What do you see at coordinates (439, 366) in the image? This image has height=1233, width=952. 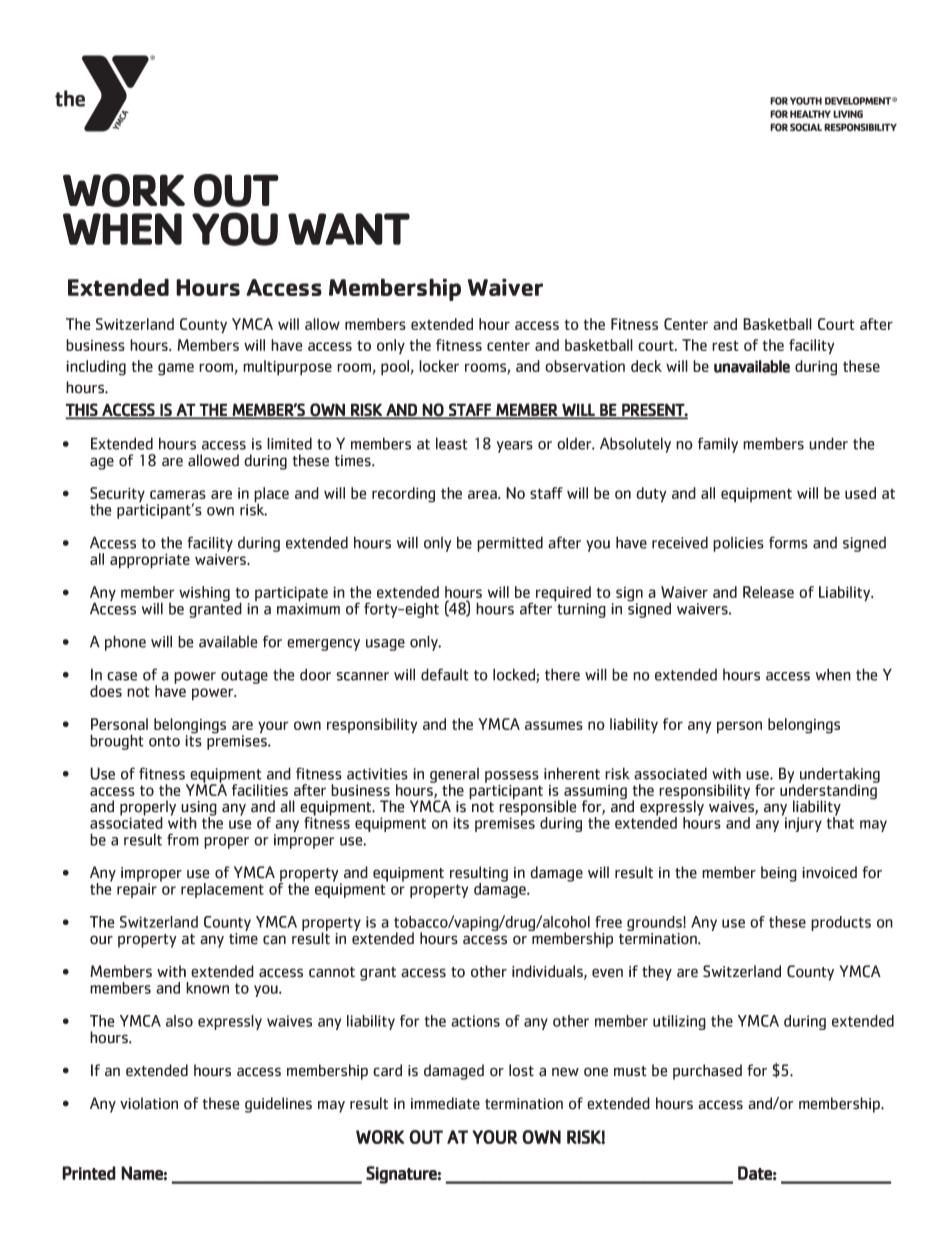 I see `locker` at bounding box center [439, 366].
